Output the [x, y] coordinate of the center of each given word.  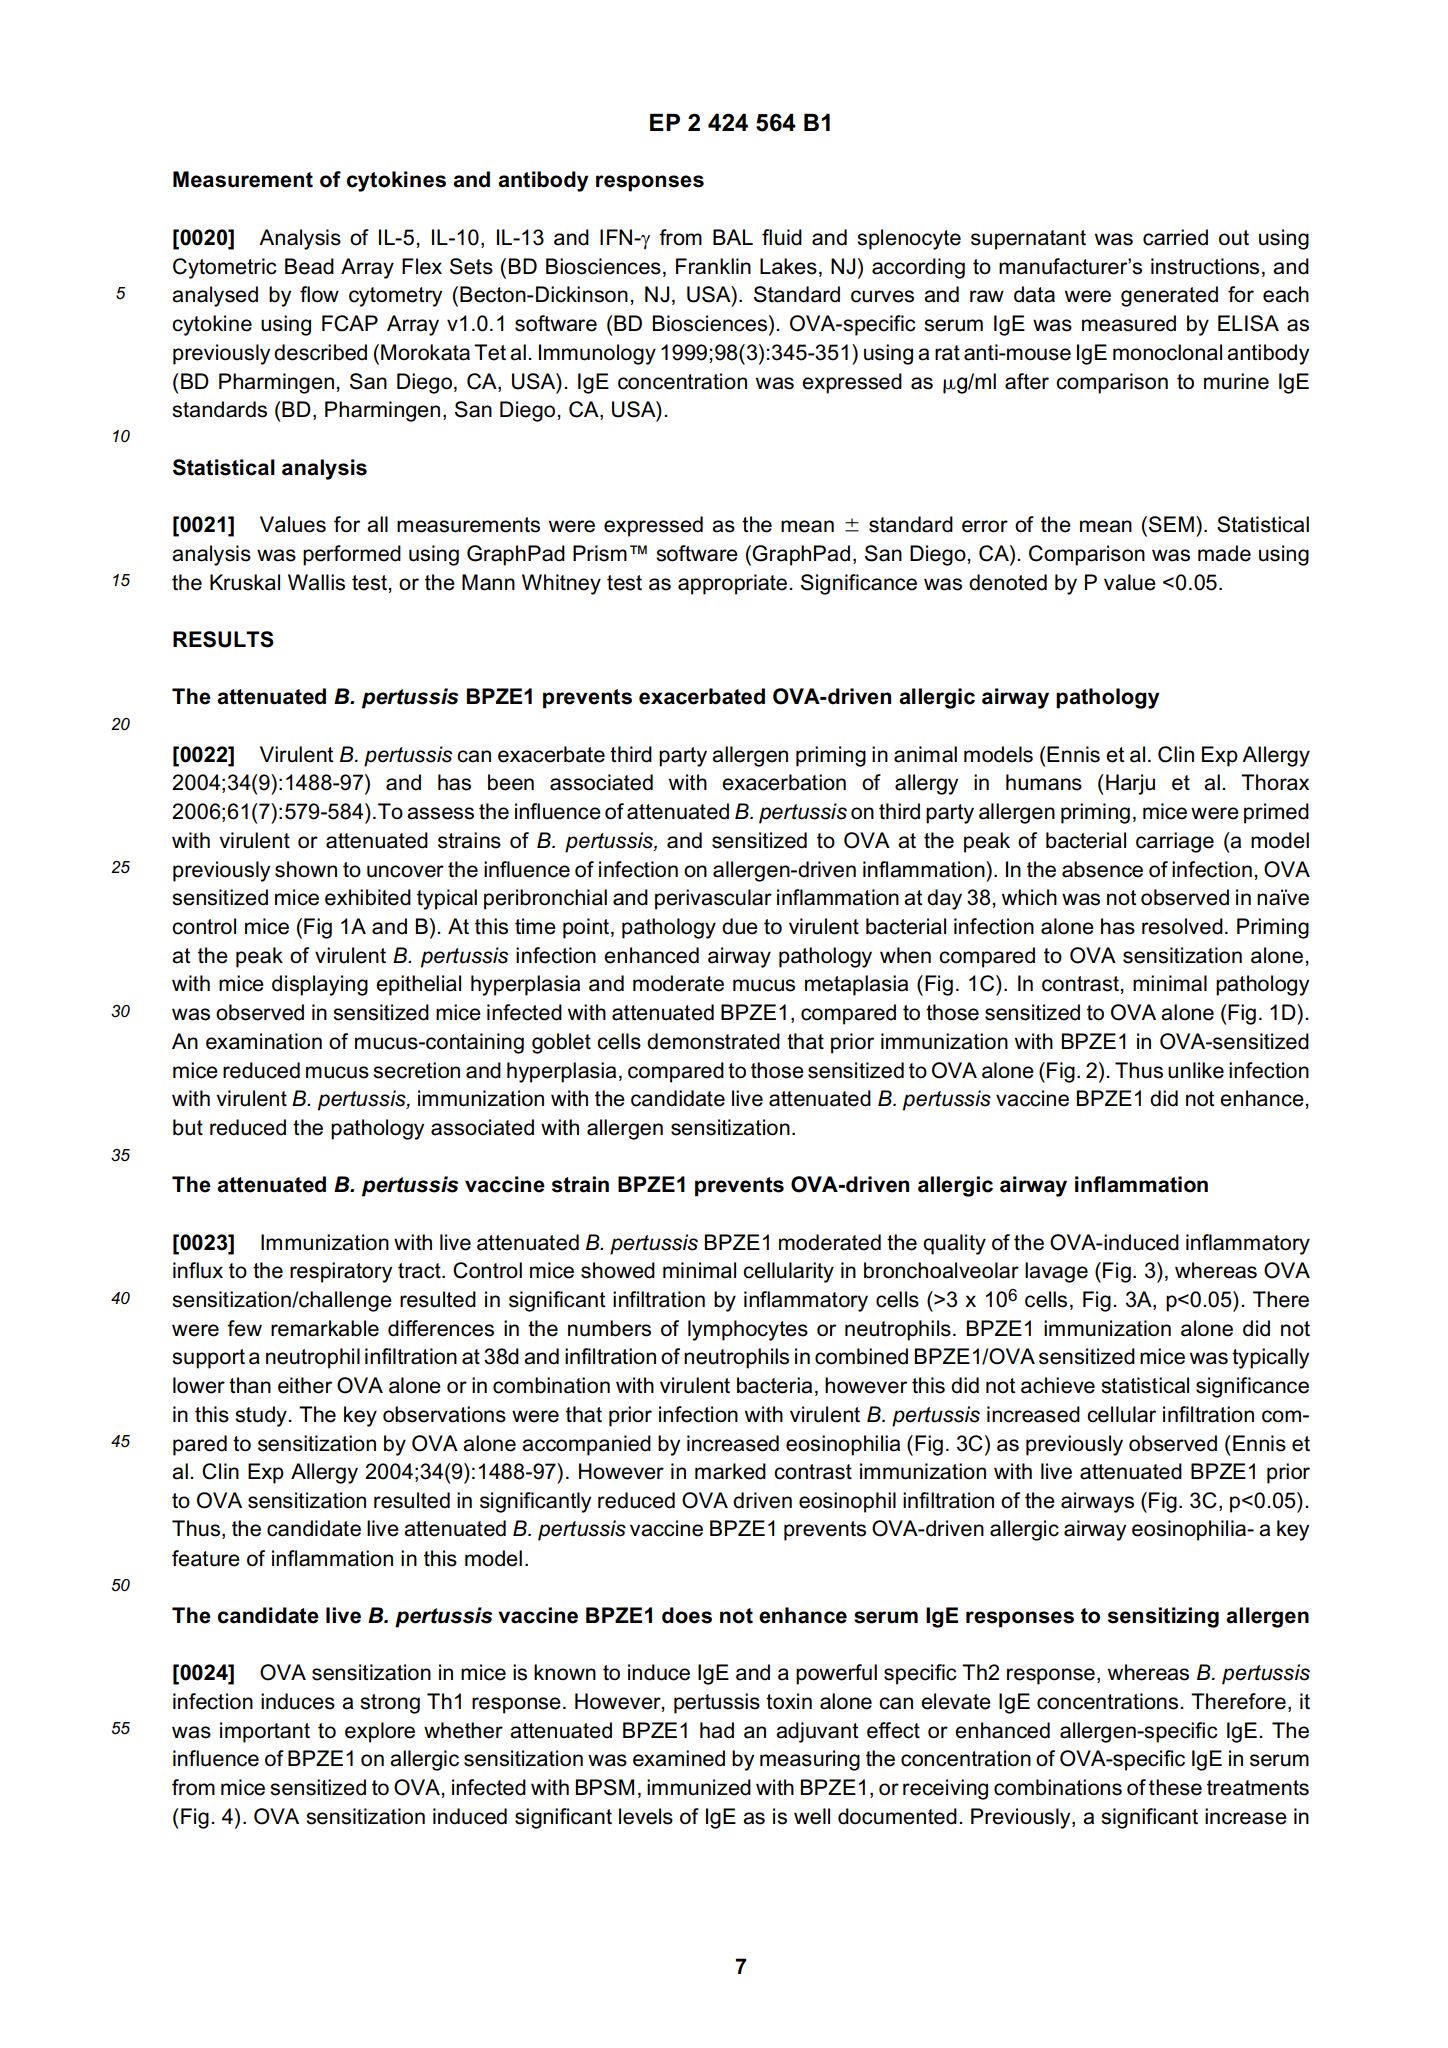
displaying [320, 985]
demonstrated [713, 1041]
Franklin [713, 266]
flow [319, 294]
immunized [699, 1787]
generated [1169, 296]
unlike [1196, 1070]
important [265, 1732]
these [1175, 1787]
